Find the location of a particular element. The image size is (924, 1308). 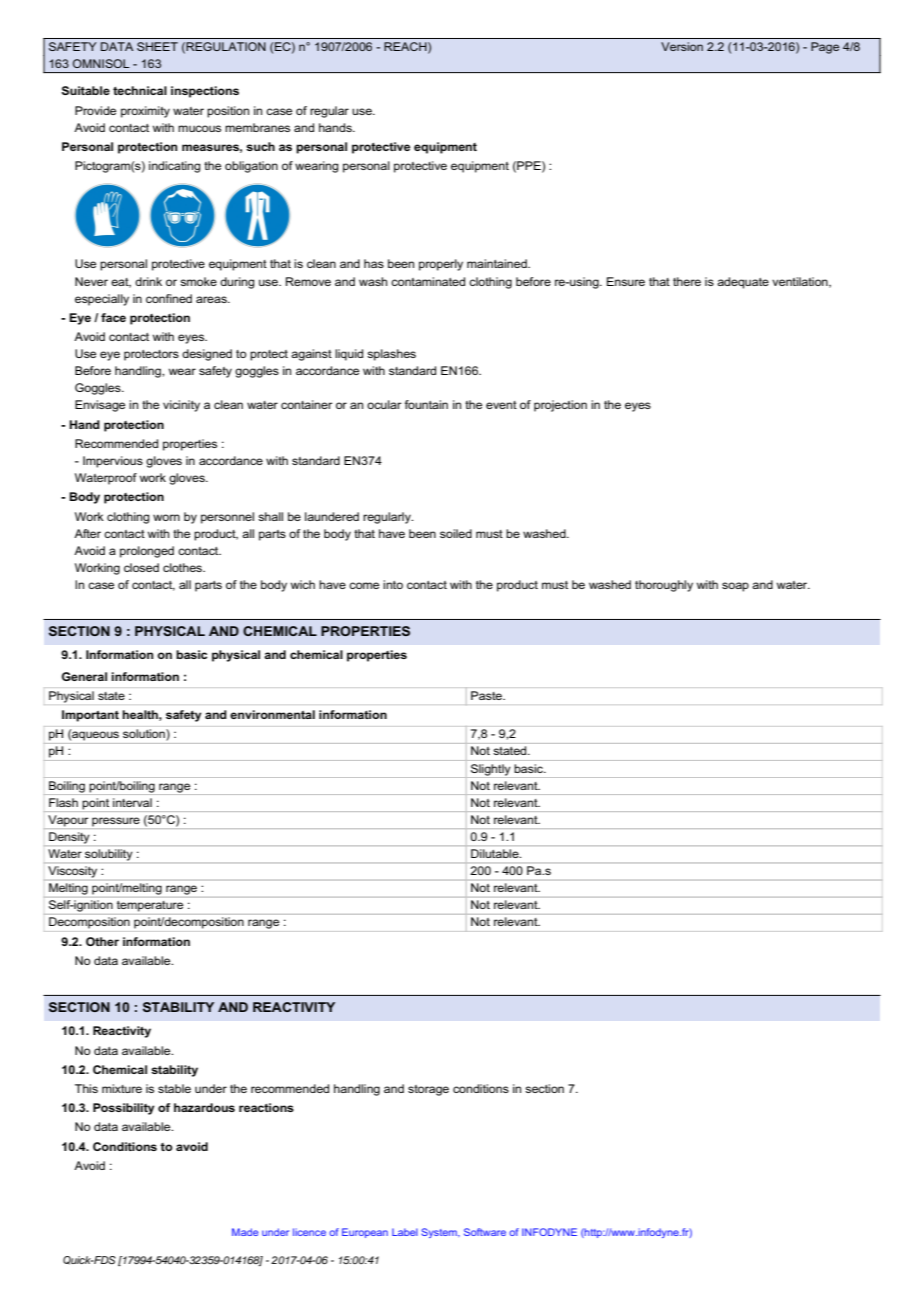

membranes is located at coordinates (257, 127).
